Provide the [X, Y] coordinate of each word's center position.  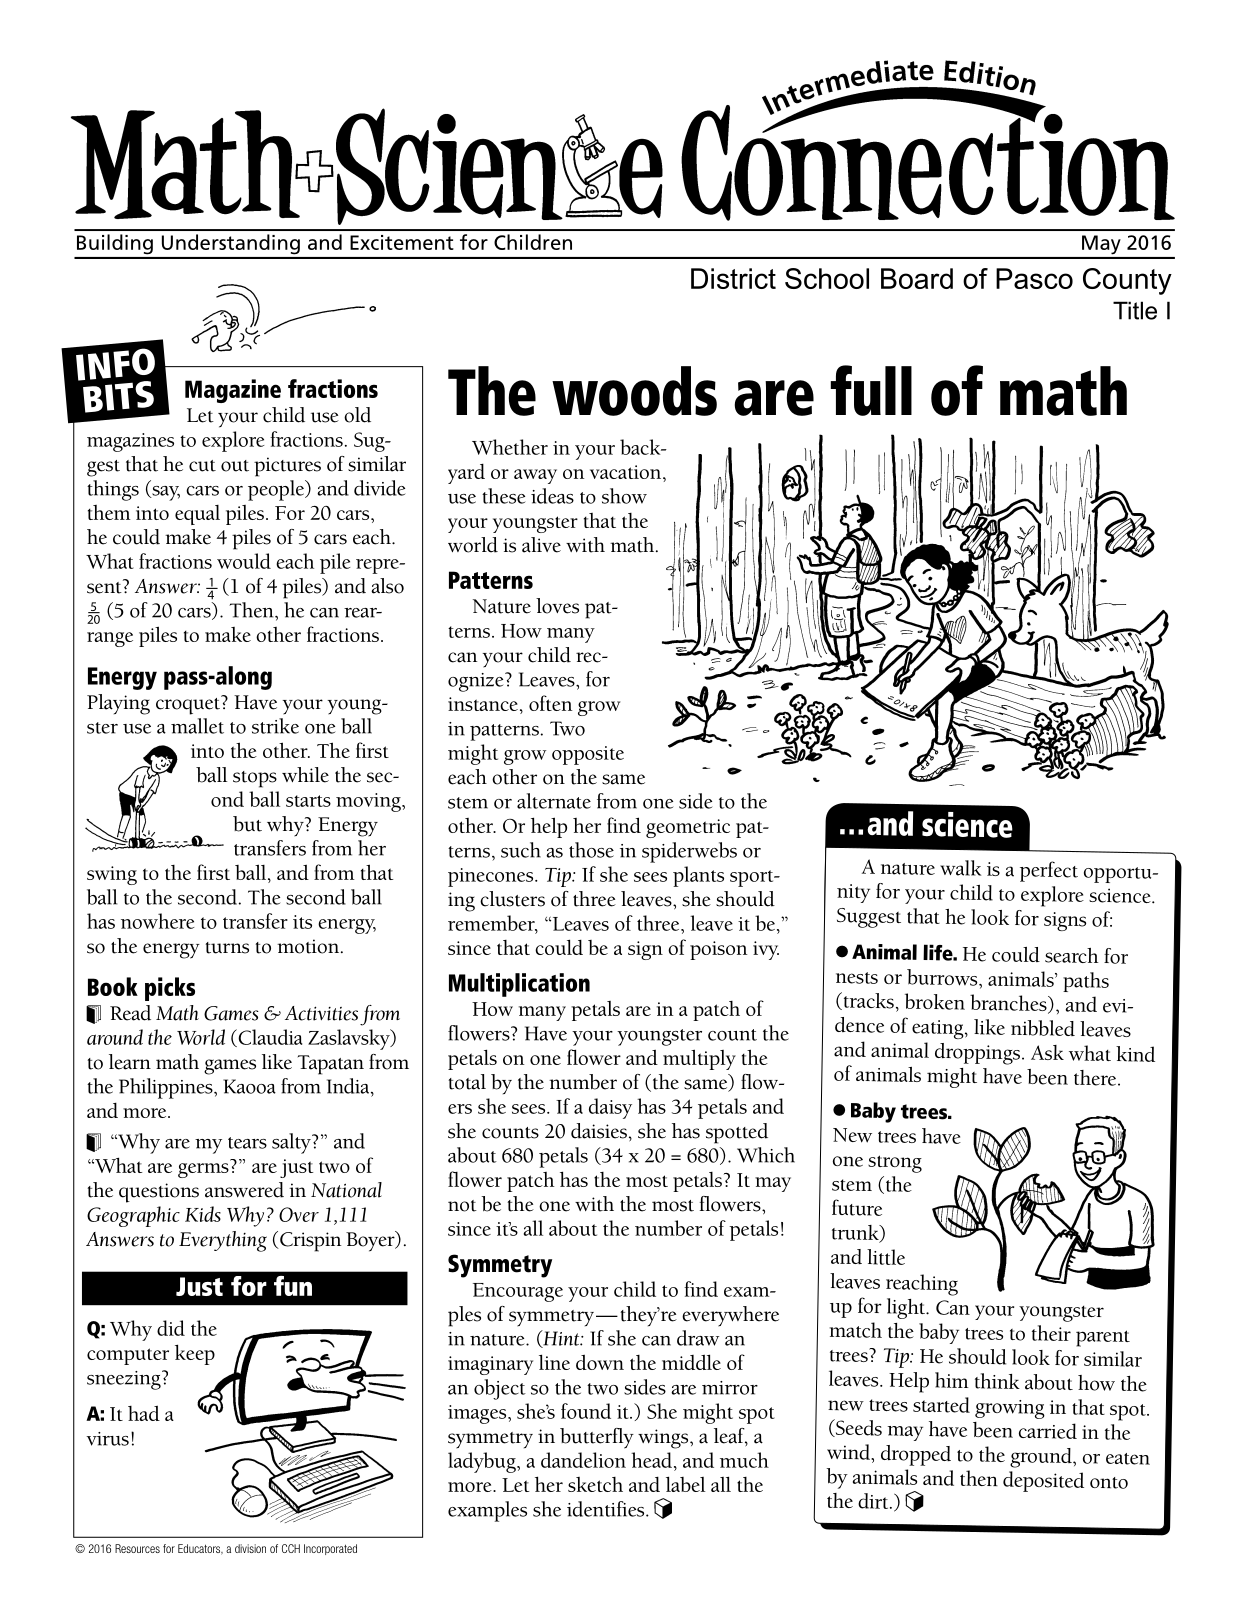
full [871, 390]
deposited [1043, 1481]
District [733, 278]
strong [895, 1164]
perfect [1049, 871]
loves [557, 606]
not [462, 1206]
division [250, 1548]
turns [227, 948]
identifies [607, 1509]
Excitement [402, 242]
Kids [203, 1214]
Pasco [1034, 278]
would [244, 561]
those [591, 850]
